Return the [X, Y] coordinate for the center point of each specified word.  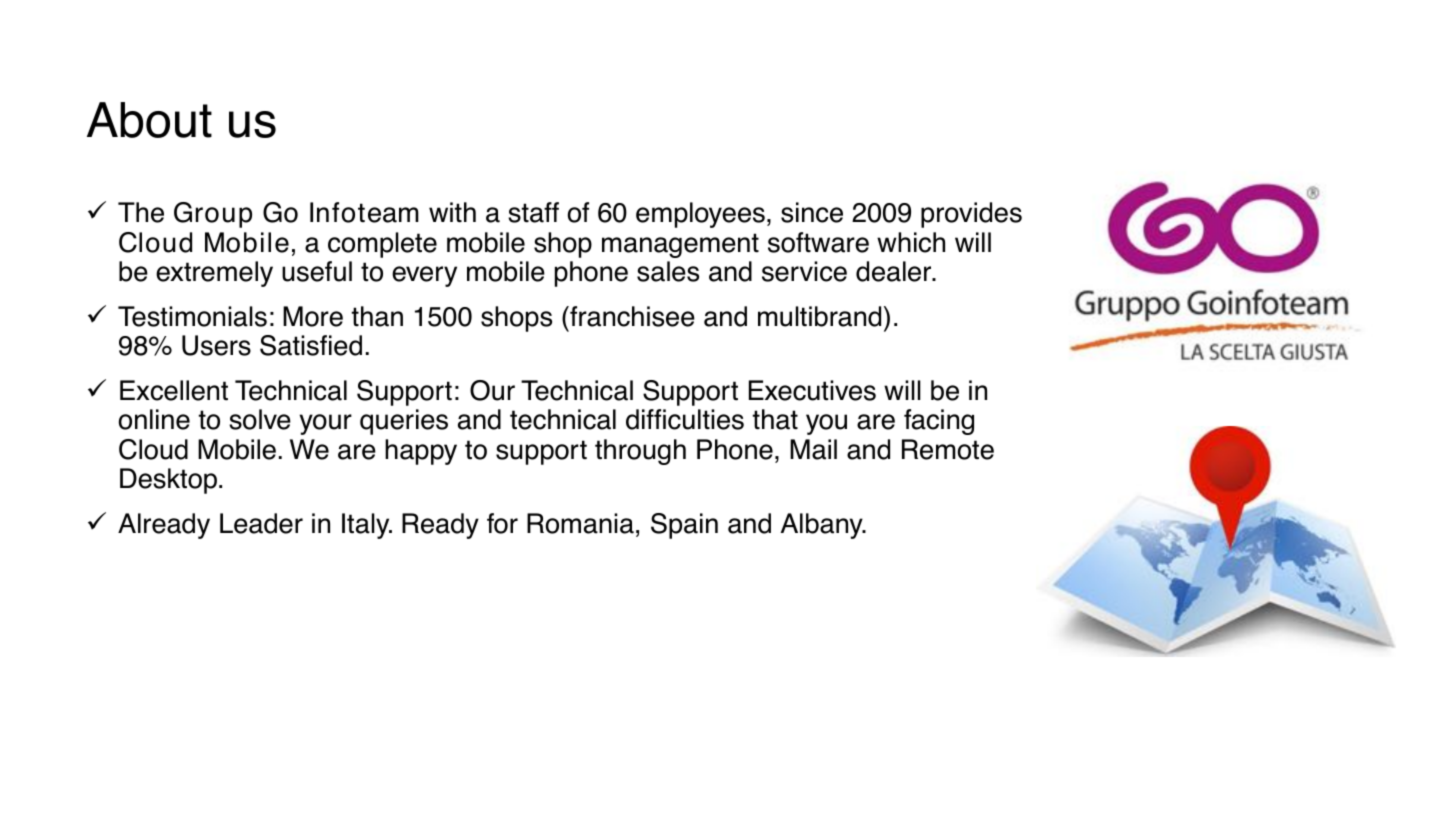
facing [939, 422]
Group [213, 215]
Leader [261, 523]
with [452, 212]
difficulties [685, 419]
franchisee [631, 316]
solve [260, 419]
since [812, 212]
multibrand [819, 316]
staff [533, 212]
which [911, 242]
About [149, 120]
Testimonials [192, 316]
